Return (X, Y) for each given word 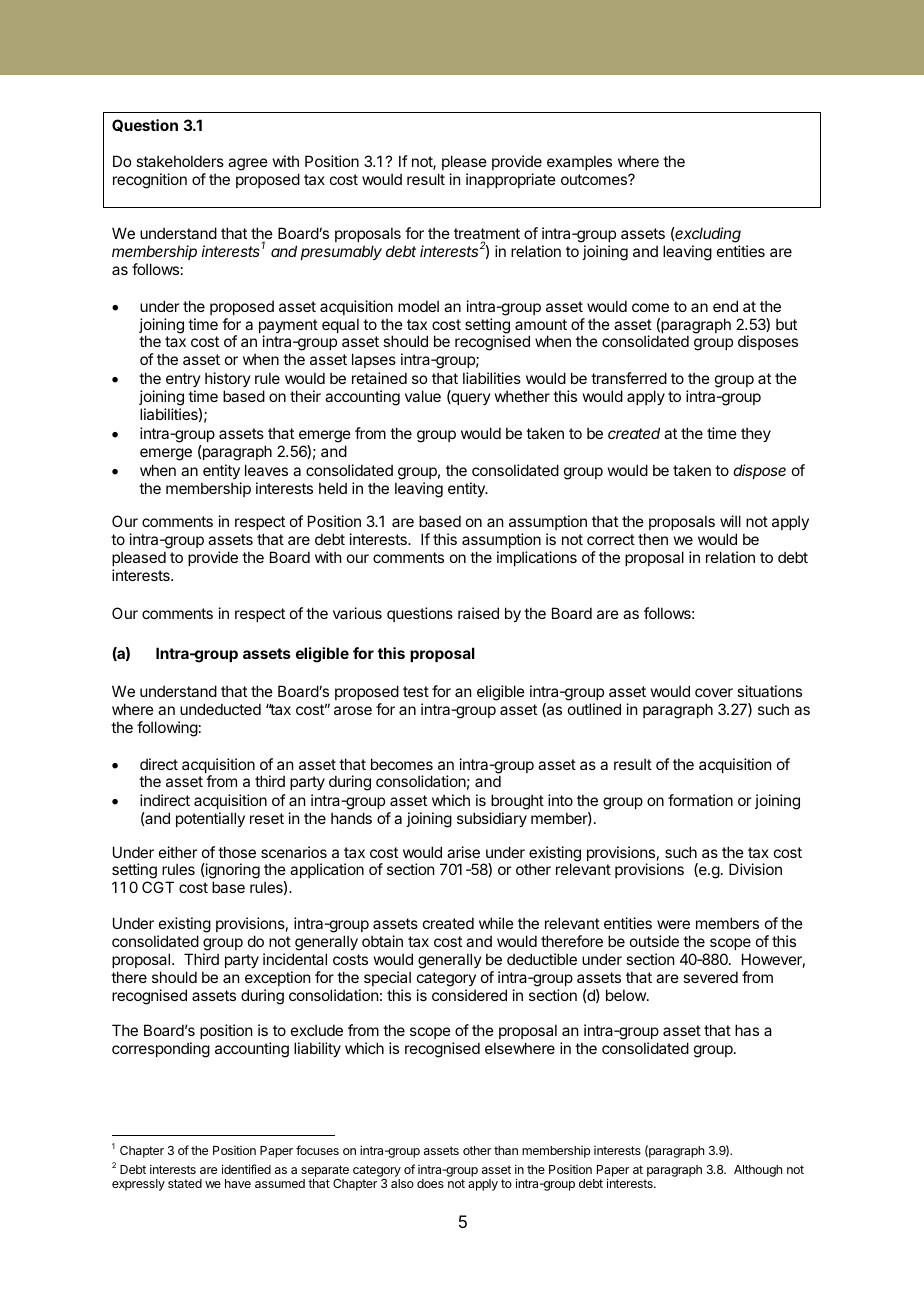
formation (700, 800)
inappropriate (511, 180)
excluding (707, 235)
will (730, 521)
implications (537, 558)
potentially (210, 819)
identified (246, 1169)
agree (248, 164)
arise (463, 852)
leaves (266, 470)
